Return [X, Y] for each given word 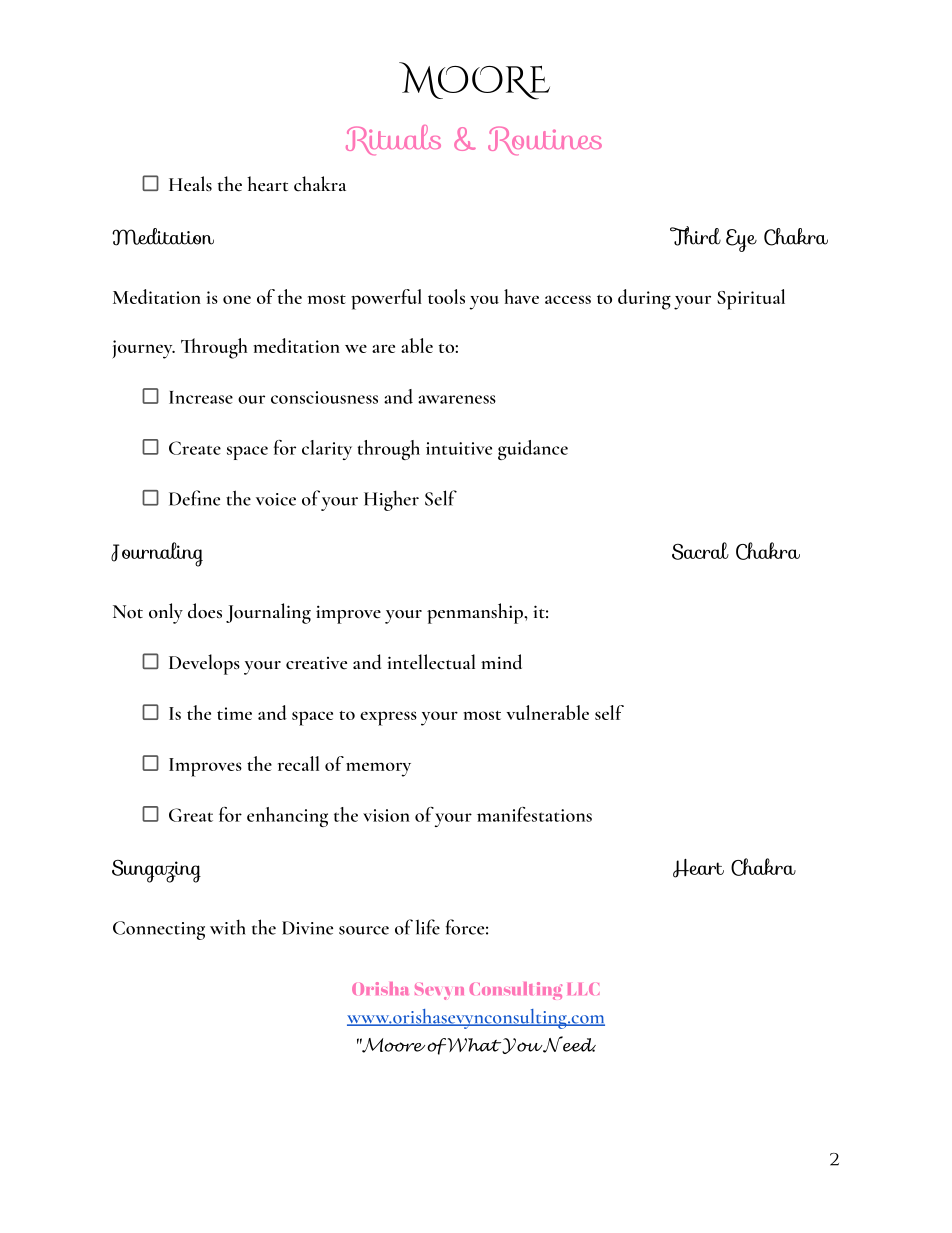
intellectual [431, 662]
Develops [204, 664]
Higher [391, 500]
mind [501, 662]
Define [194, 498]
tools [446, 296]
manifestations [534, 814]
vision [386, 815]
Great [191, 815]
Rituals [393, 140]
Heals [190, 184]
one [237, 299]
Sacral [700, 551]
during [644, 299]
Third [695, 236]
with [228, 927]
